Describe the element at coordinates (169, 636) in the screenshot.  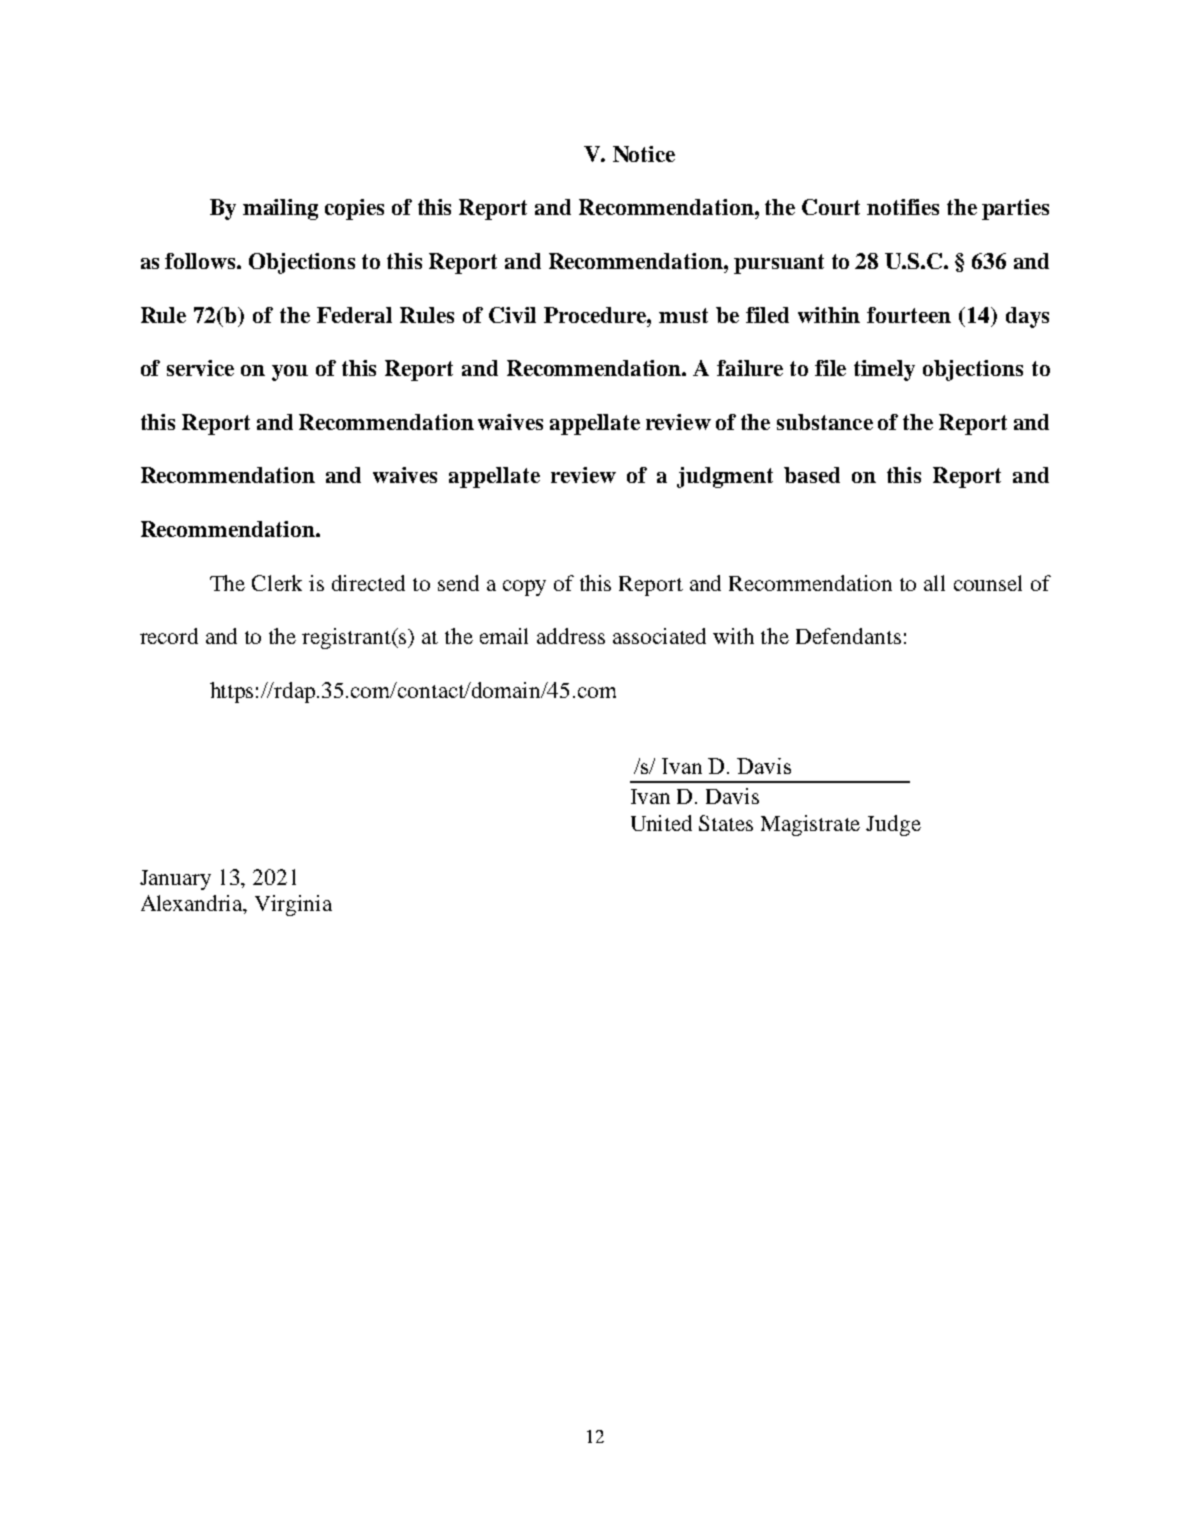
I see `record` at that location.
